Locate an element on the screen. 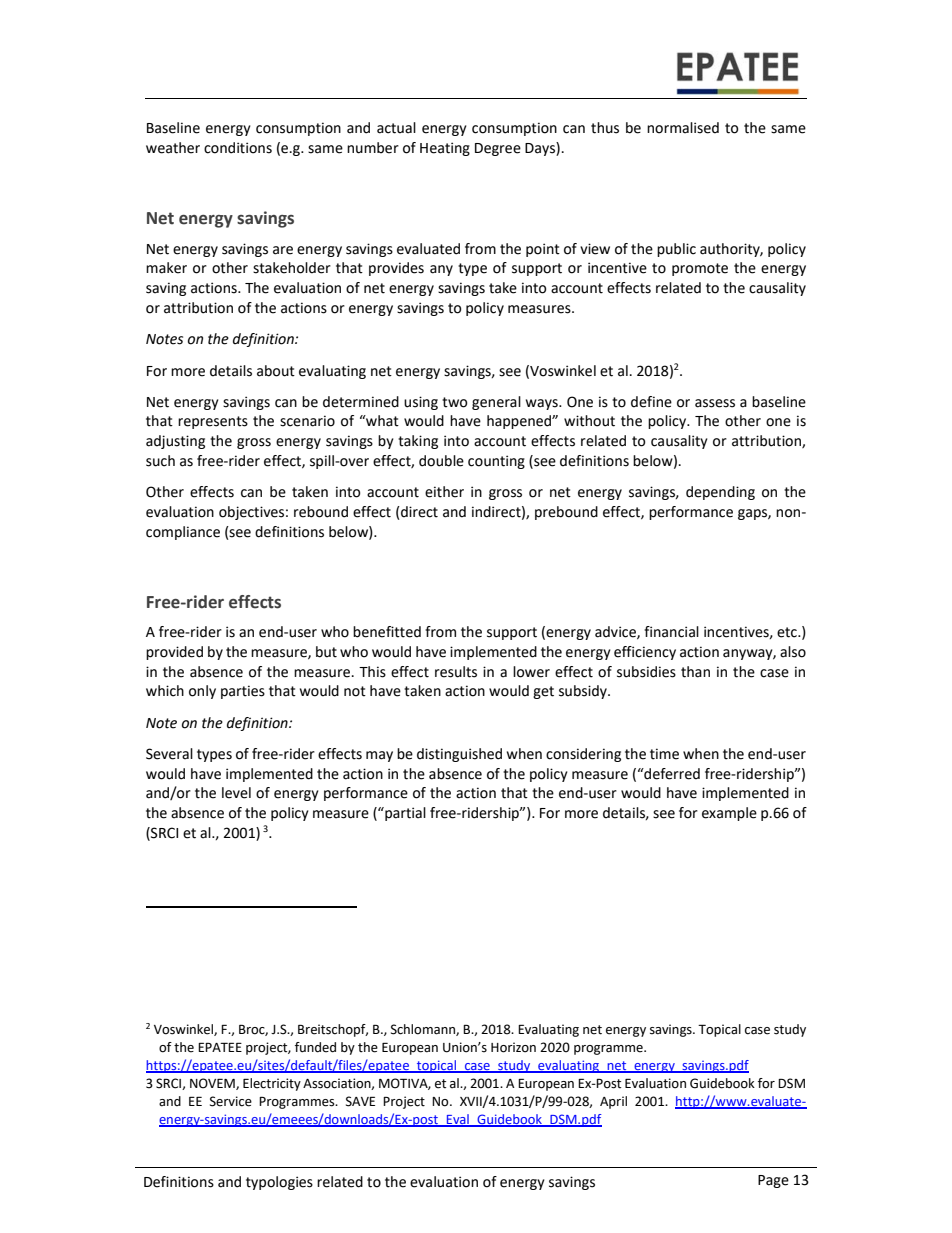  conditions is located at coordinates (238, 148).
